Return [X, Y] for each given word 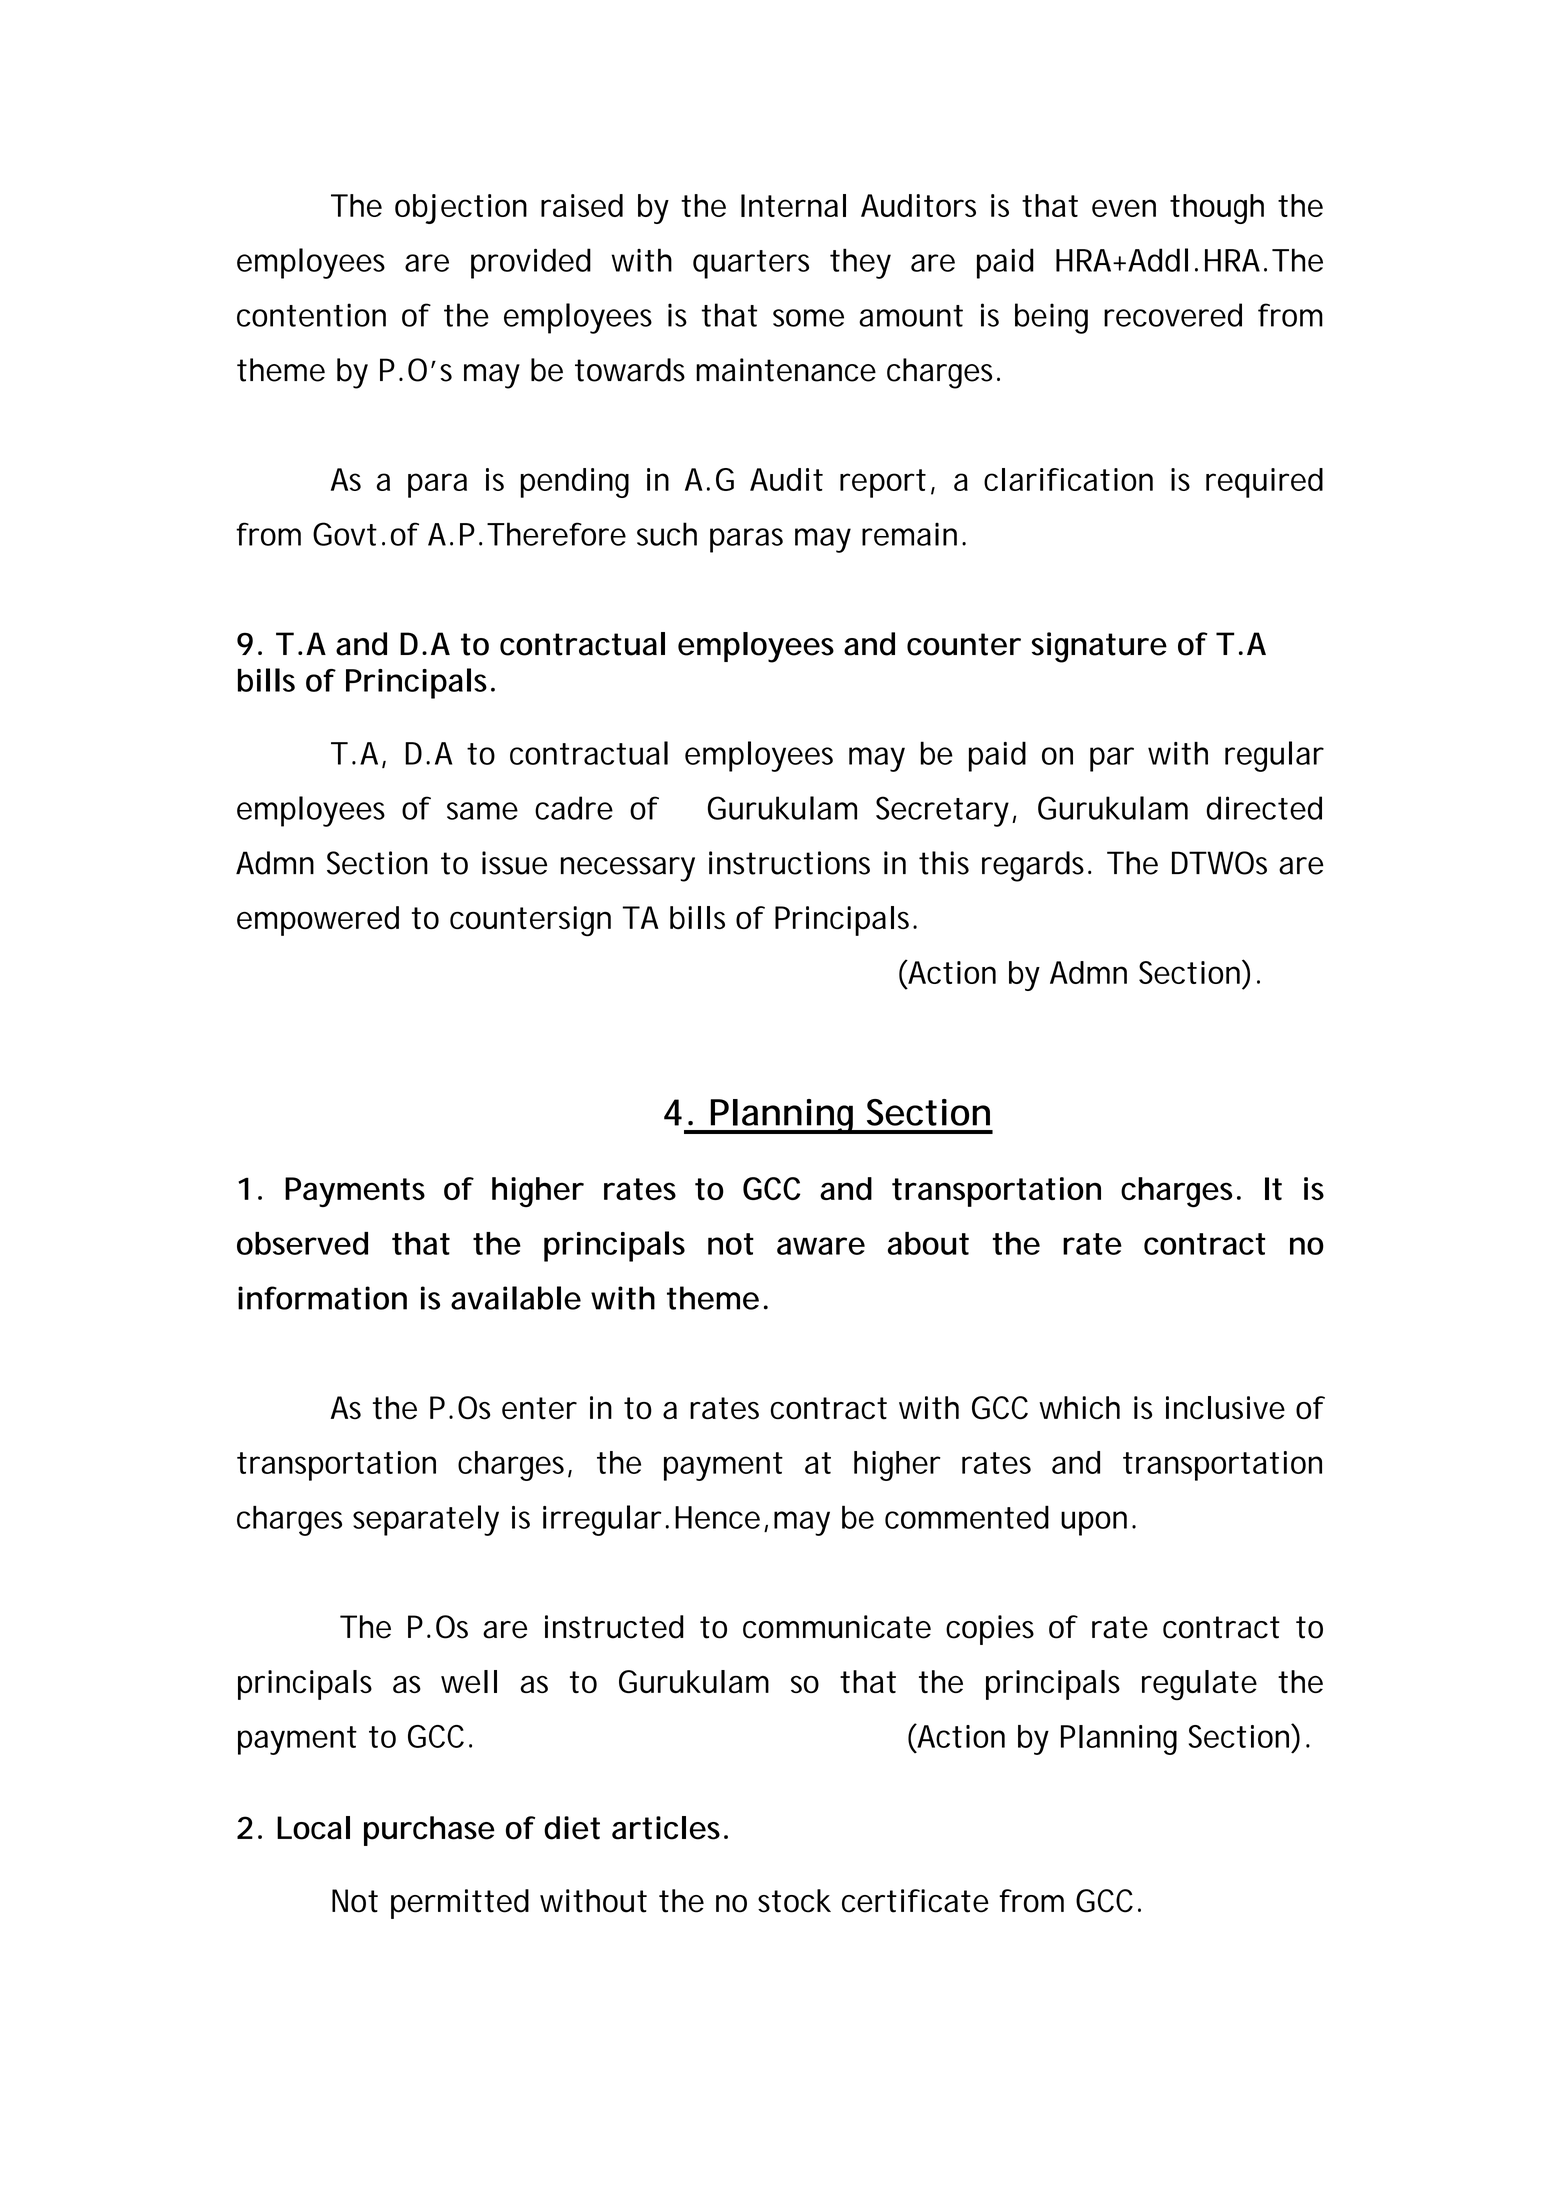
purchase [429, 1831]
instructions [789, 863]
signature [1099, 647]
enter [539, 1408]
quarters [751, 264]
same [482, 811]
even [1124, 208]
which [1079, 1408]
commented [967, 1517]
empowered [318, 921]
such [667, 534]
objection [461, 209]
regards [1035, 866]
